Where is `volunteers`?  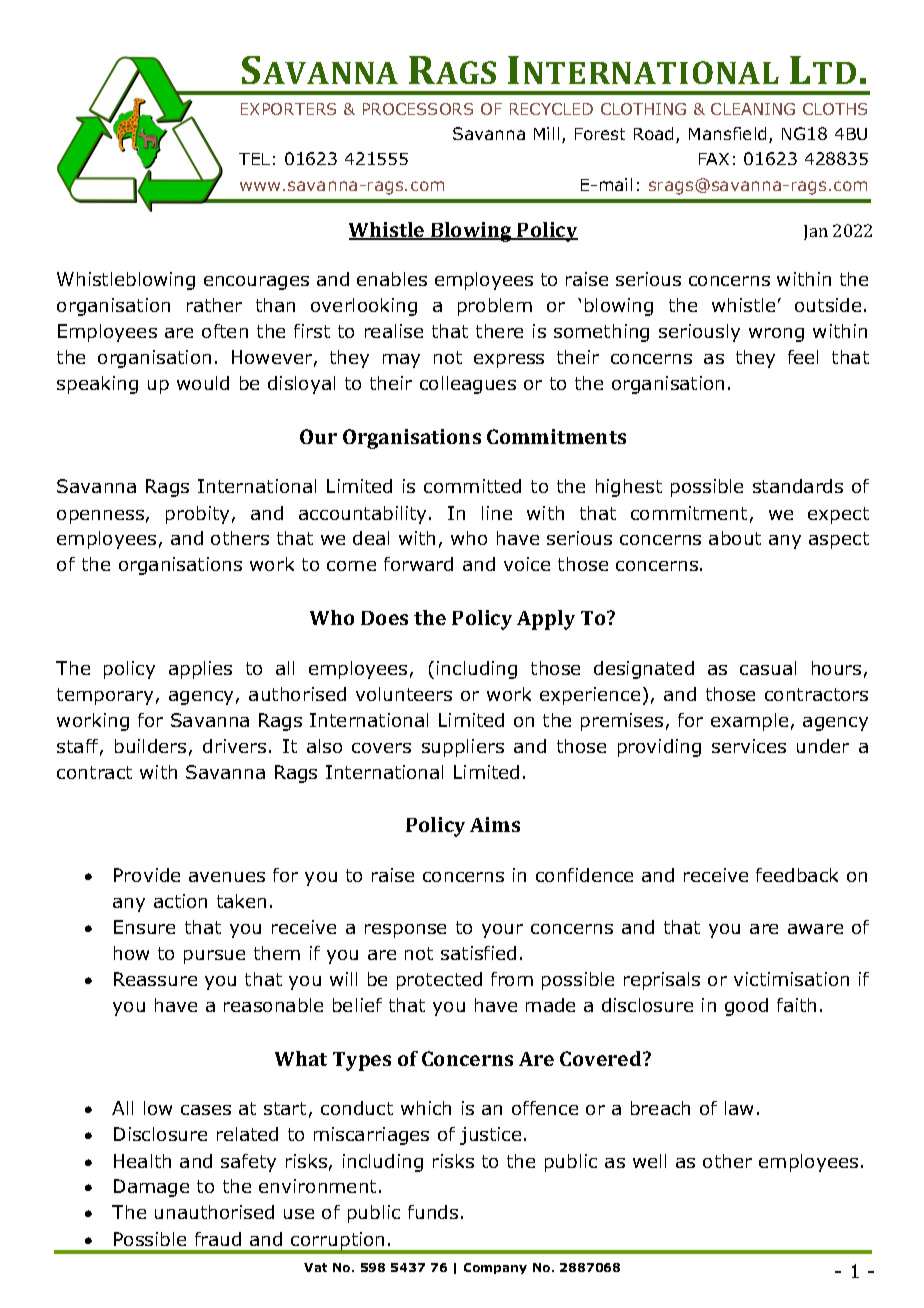
volunteers is located at coordinates (404, 694).
